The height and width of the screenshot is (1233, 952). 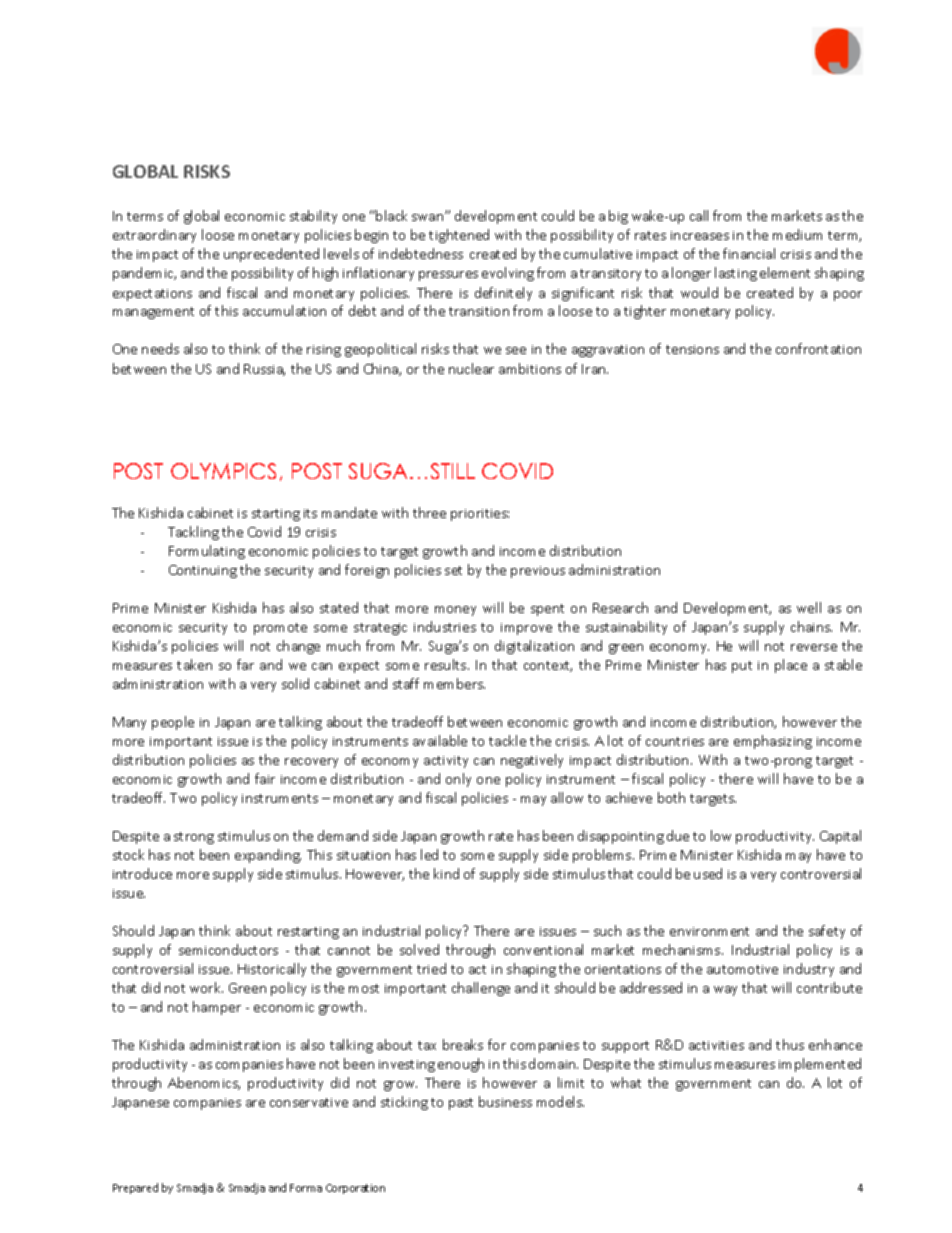 What do you see at coordinates (749, 253) in the screenshot?
I see `financial` at bounding box center [749, 253].
